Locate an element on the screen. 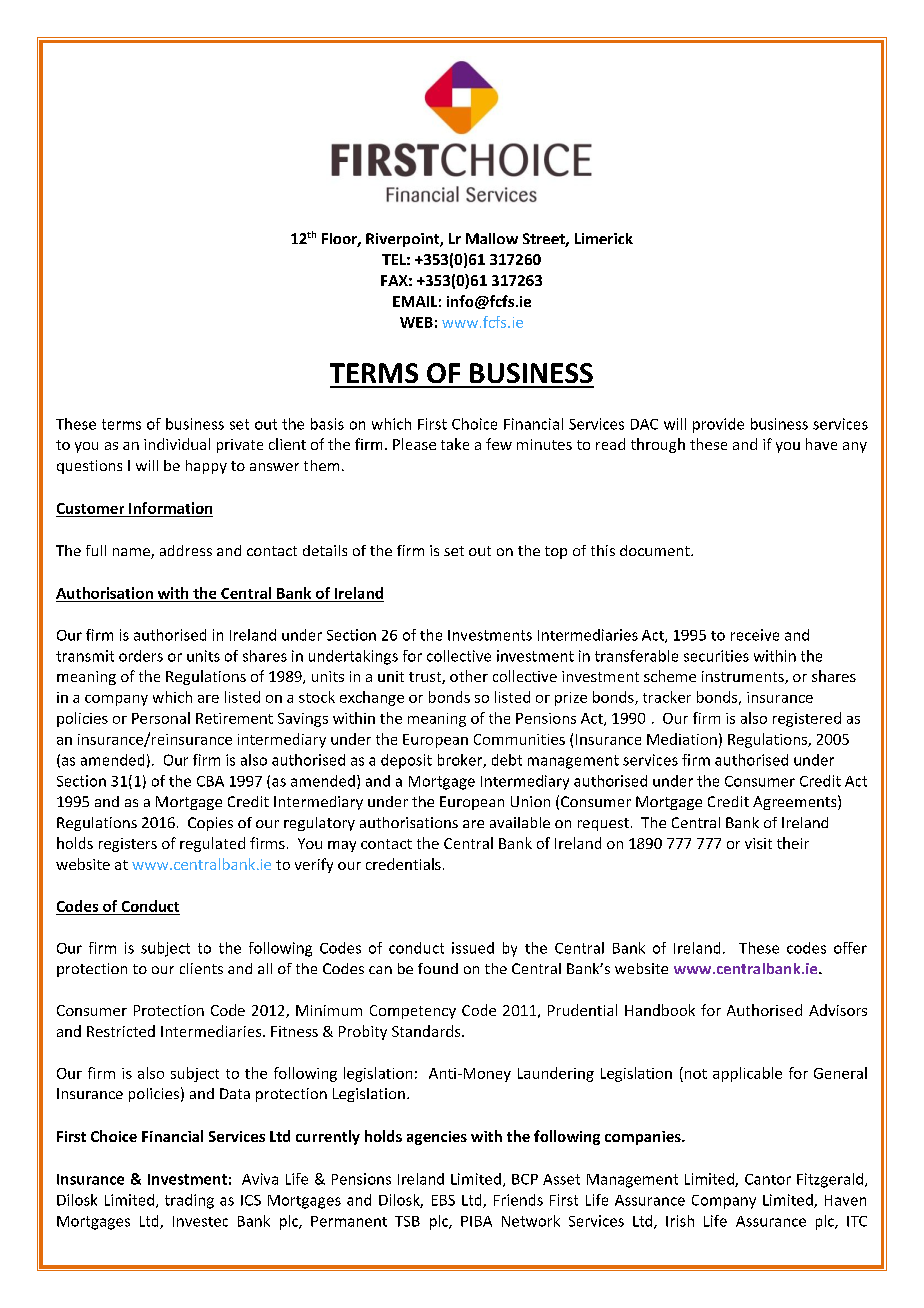  individual is located at coordinates (177, 444).
